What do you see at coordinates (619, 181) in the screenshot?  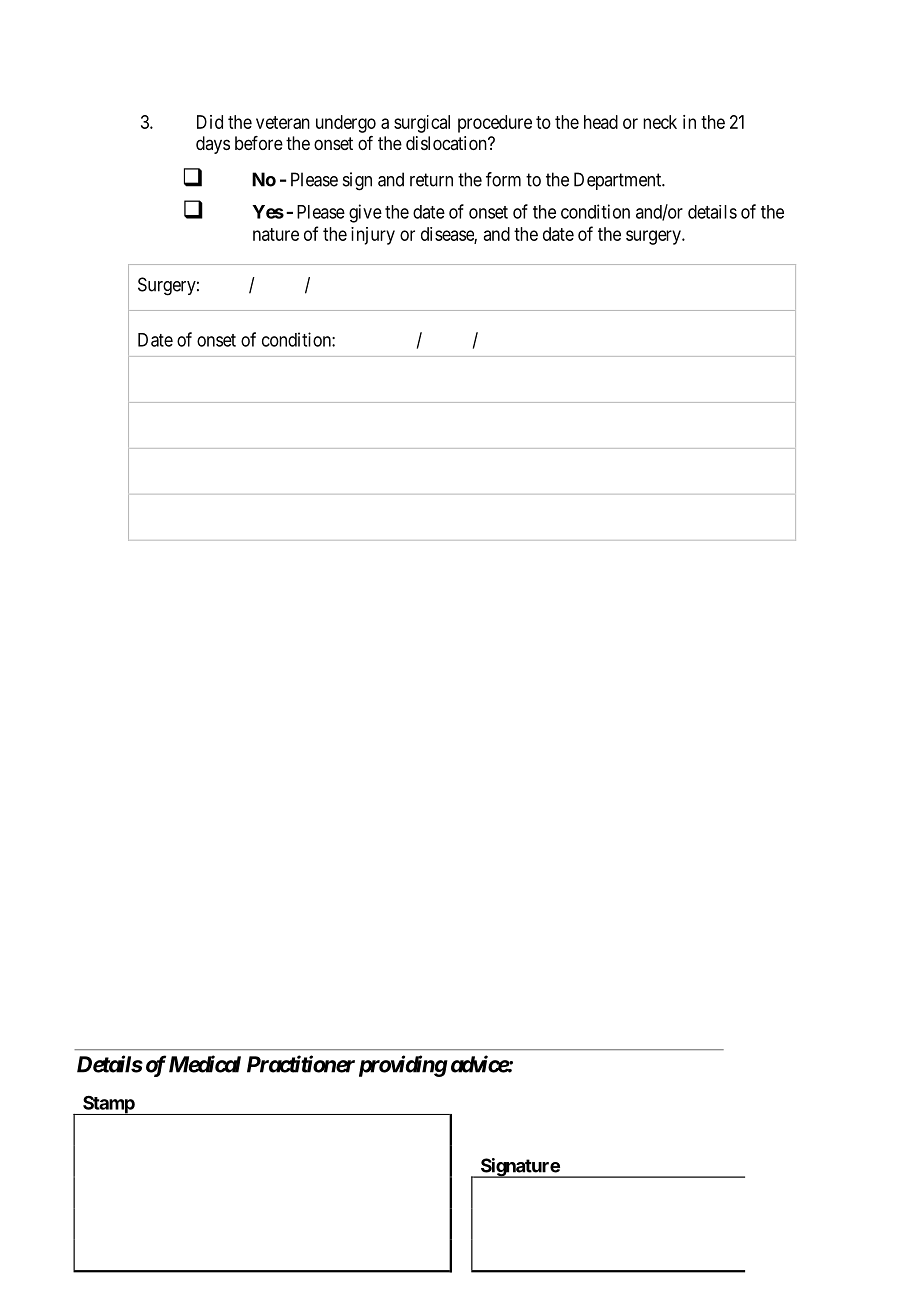 I see `Department` at bounding box center [619, 181].
